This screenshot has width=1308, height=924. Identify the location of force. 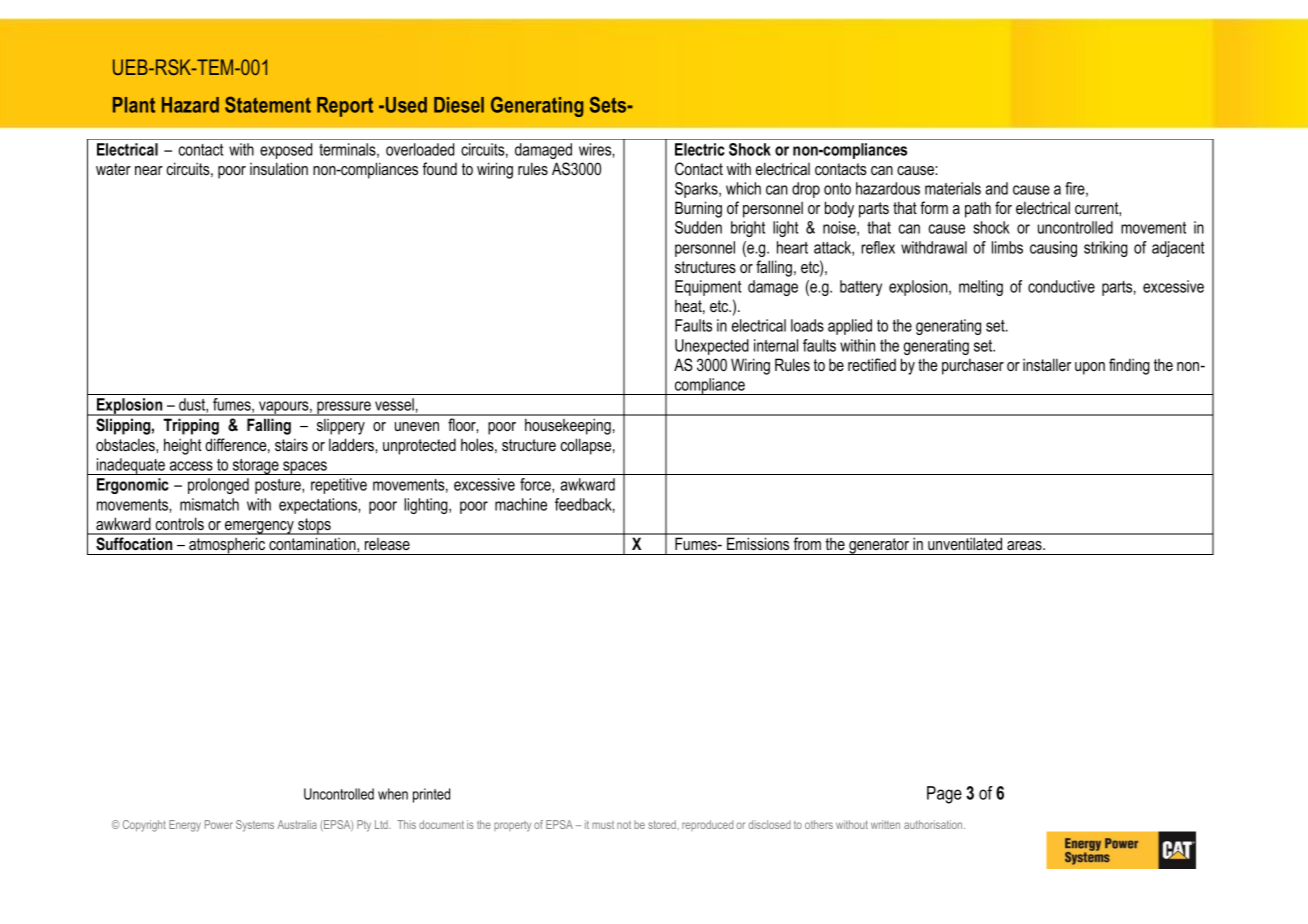
(536, 485).
